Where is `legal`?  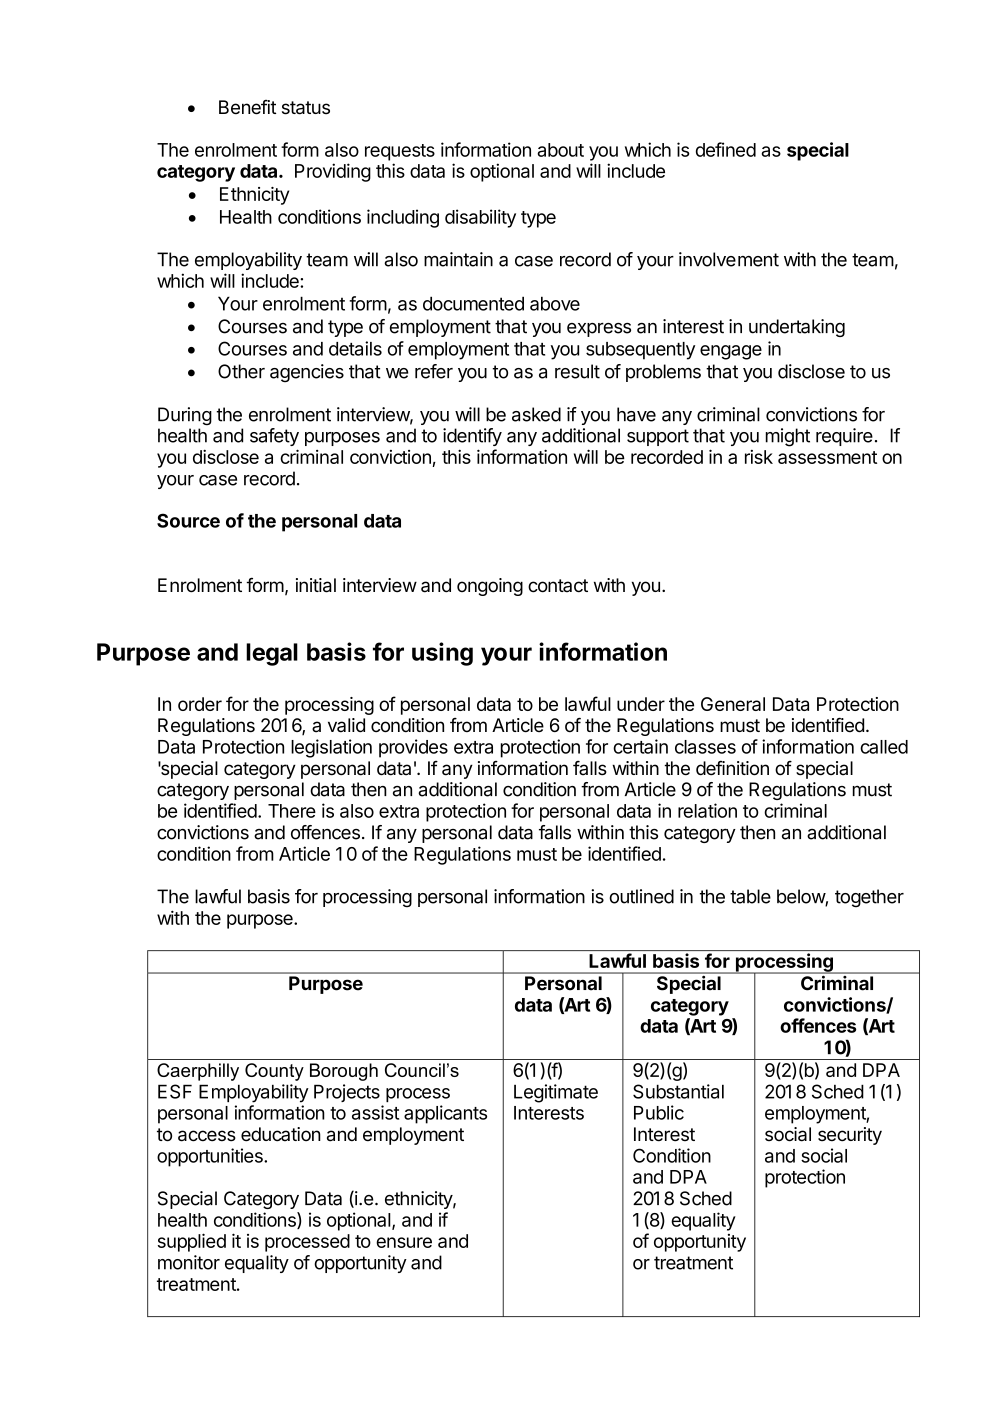
legal is located at coordinates (272, 654).
